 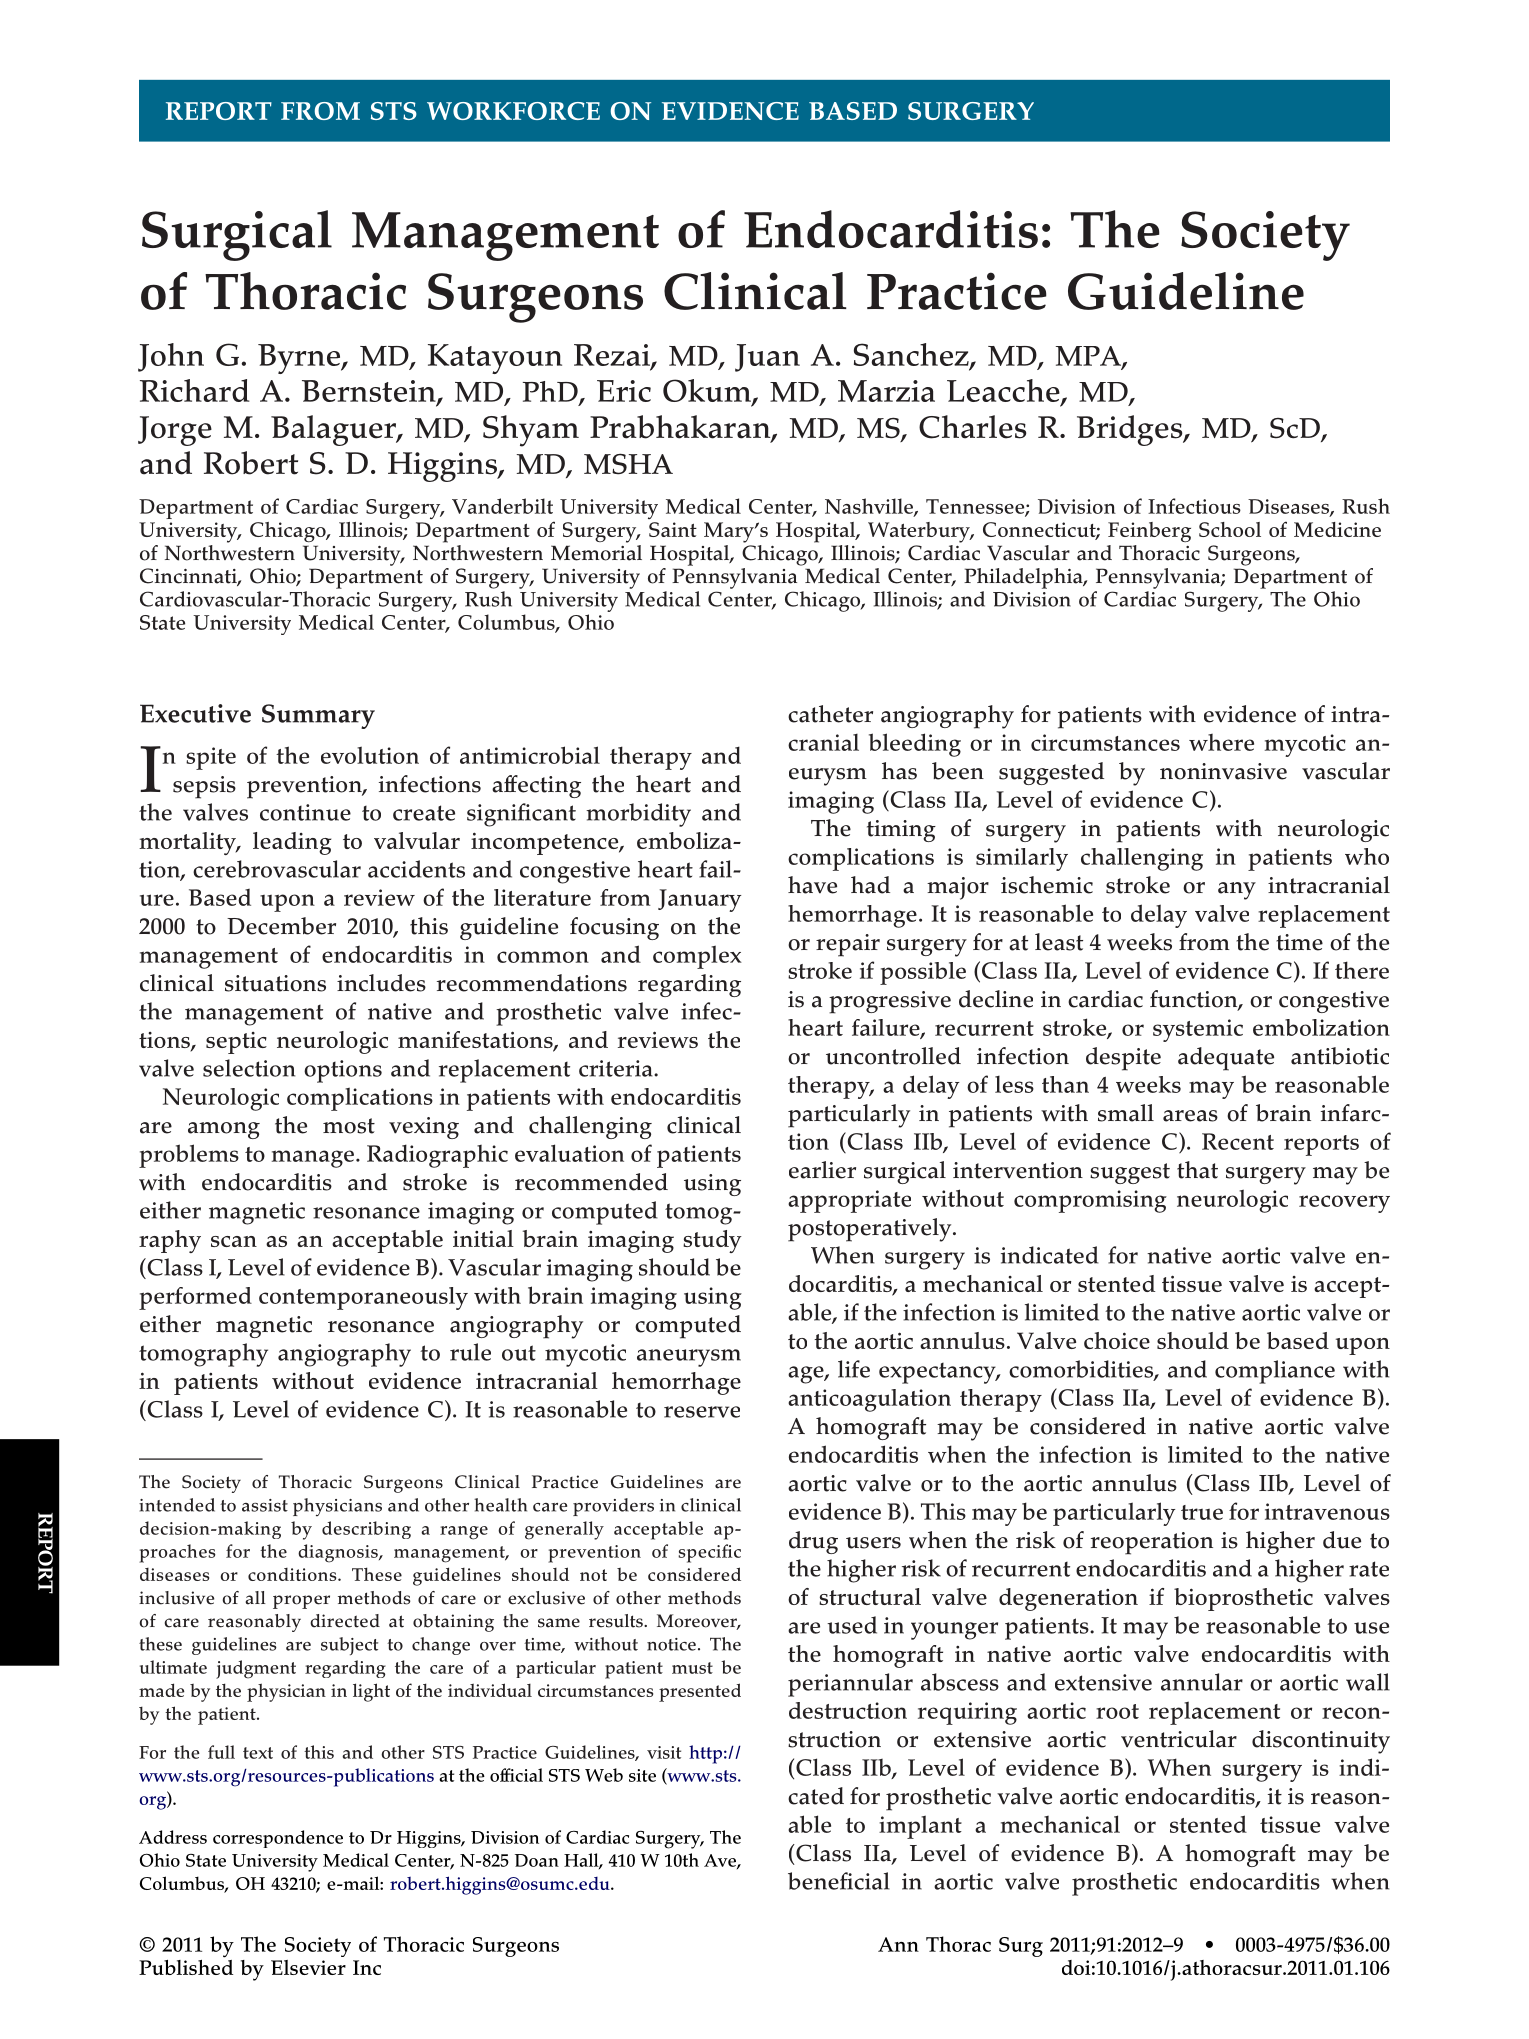 What do you see at coordinates (673, 529) in the image?
I see `Saint` at bounding box center [673, 529].
